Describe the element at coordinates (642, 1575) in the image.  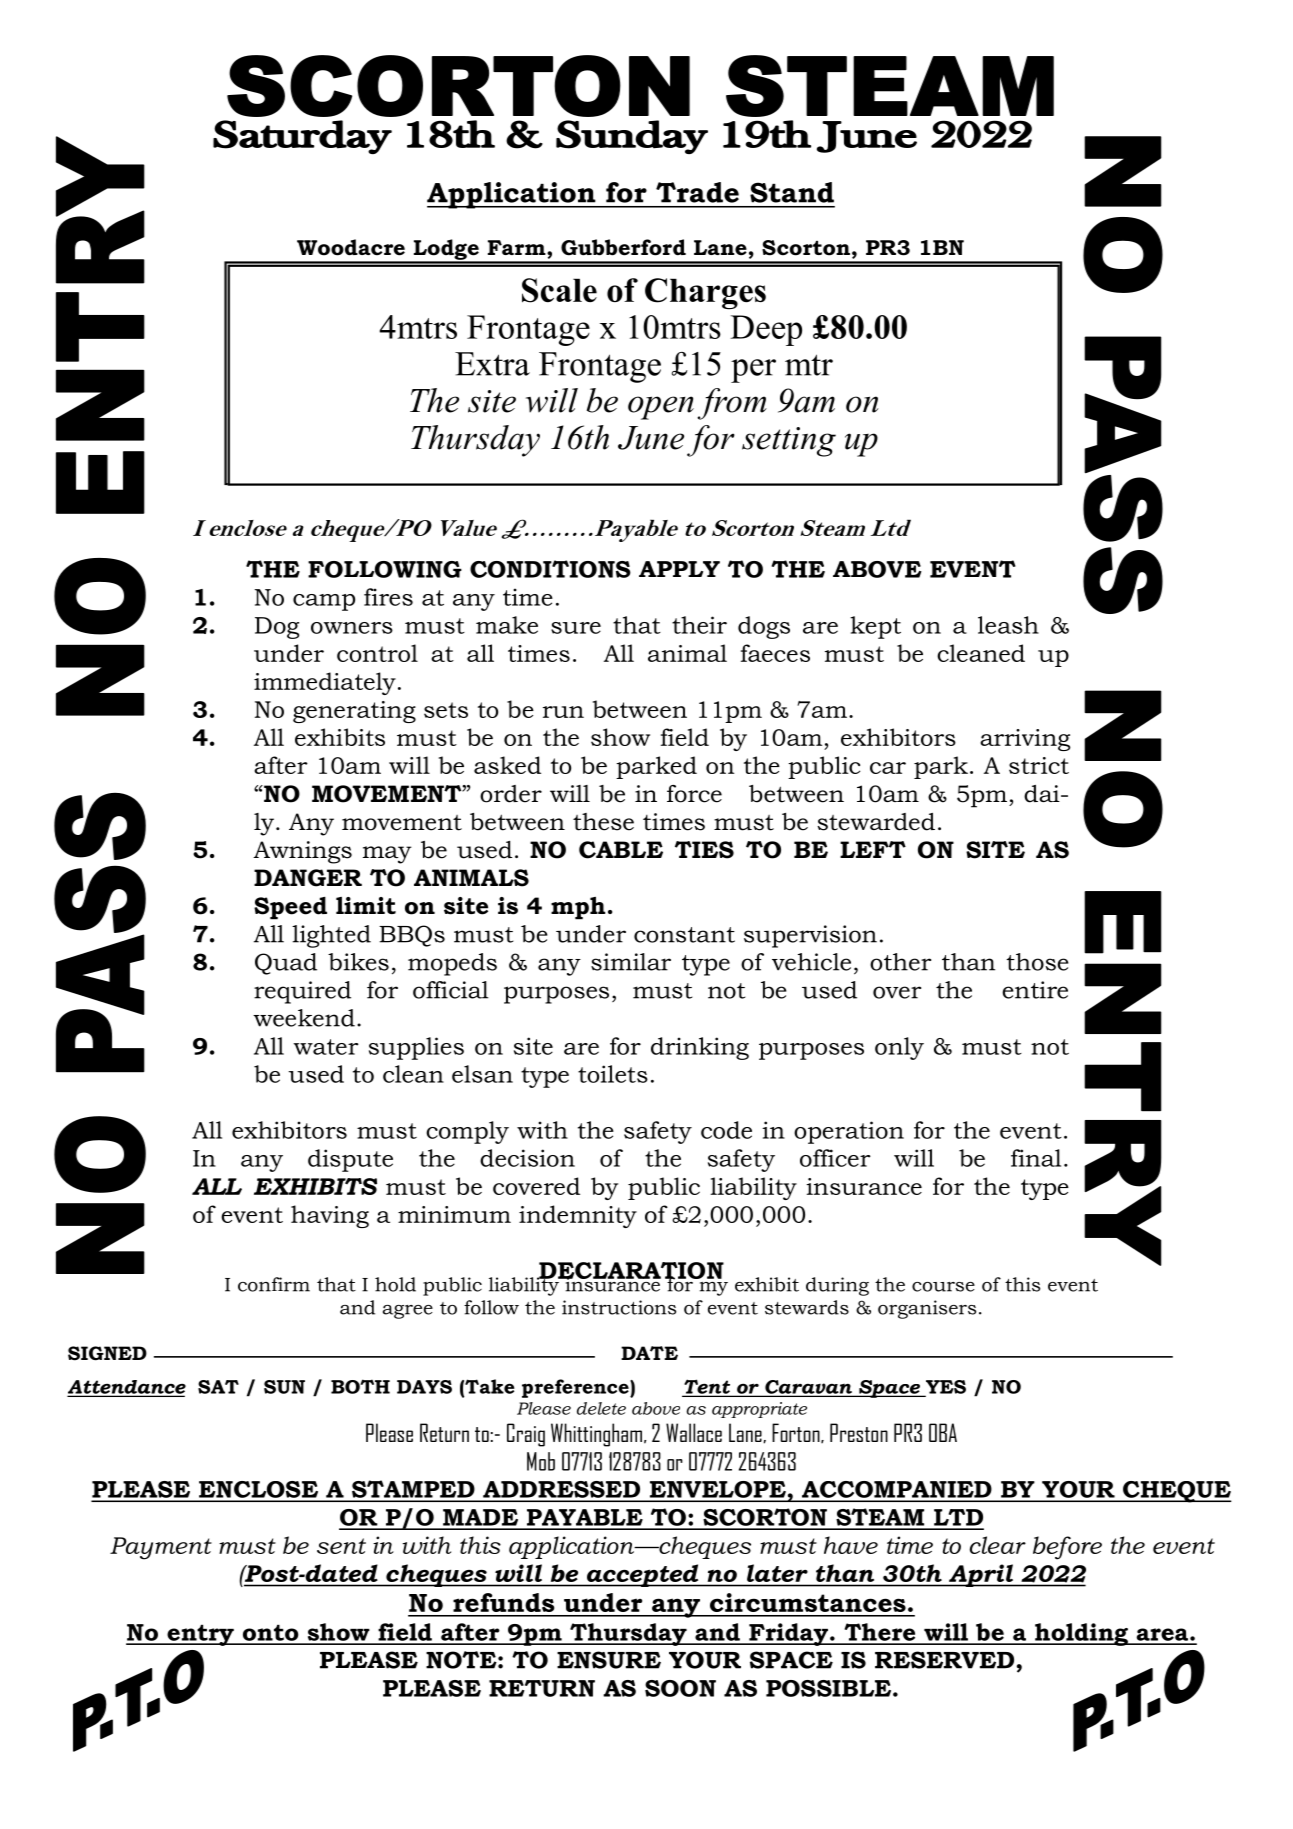
I see `accepted` at that location.
